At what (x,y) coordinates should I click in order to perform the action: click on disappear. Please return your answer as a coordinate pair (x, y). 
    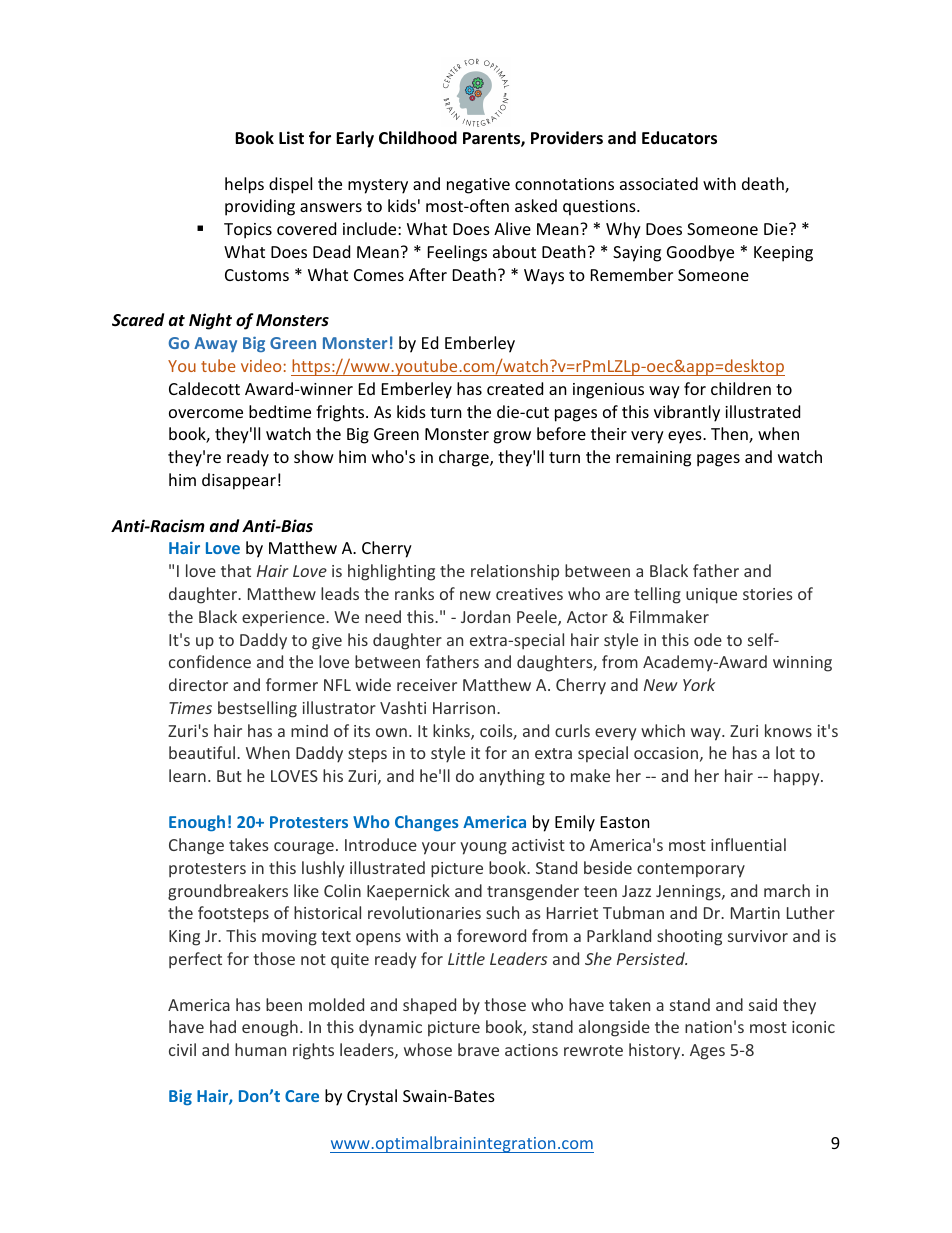
    Looking at the image, I should click on (239, 481).
